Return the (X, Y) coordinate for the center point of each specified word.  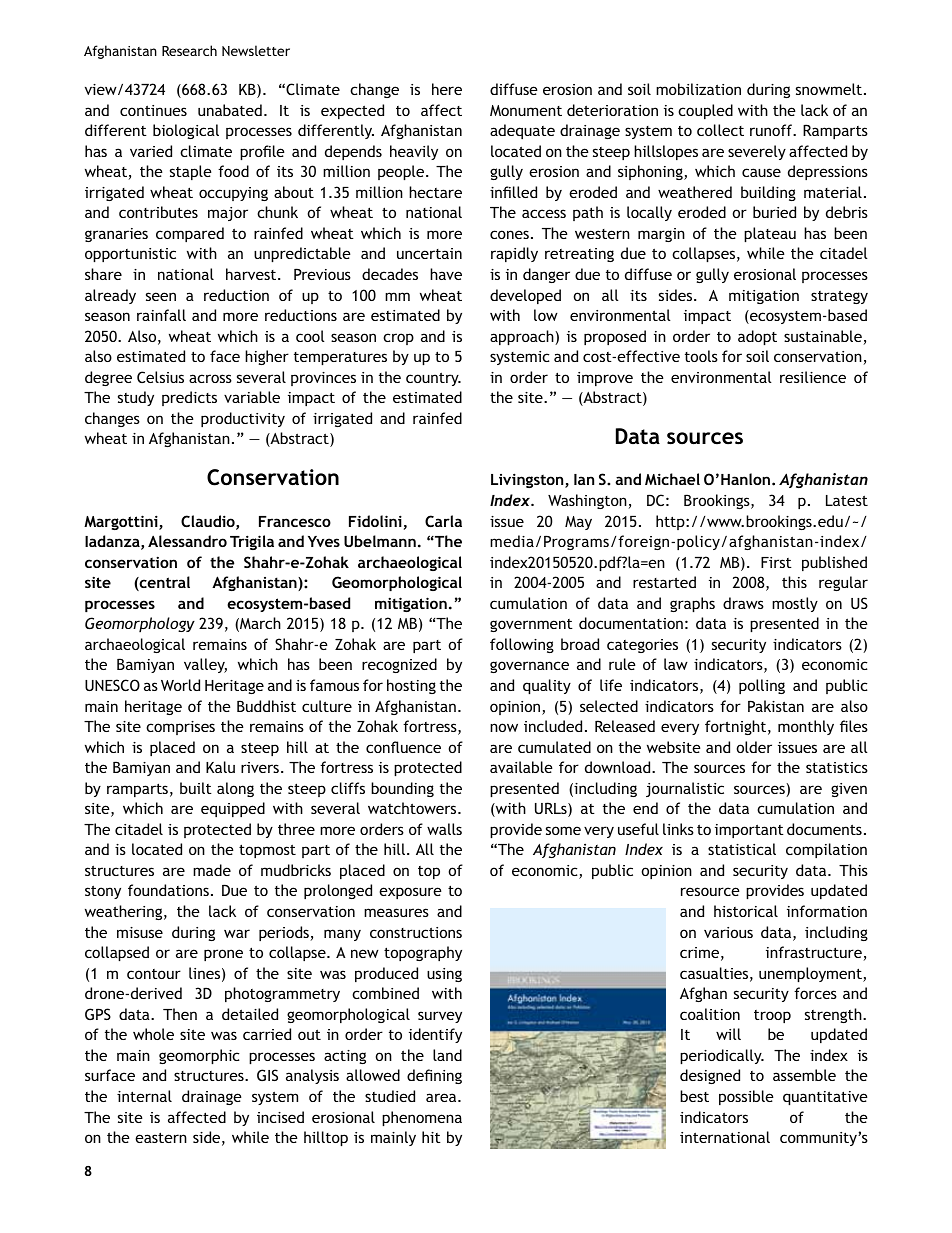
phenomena (422, 1118)
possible (746, 1097)
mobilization (698, 89)
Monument (526, 110)
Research (189, 50)
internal (144, 1096)
